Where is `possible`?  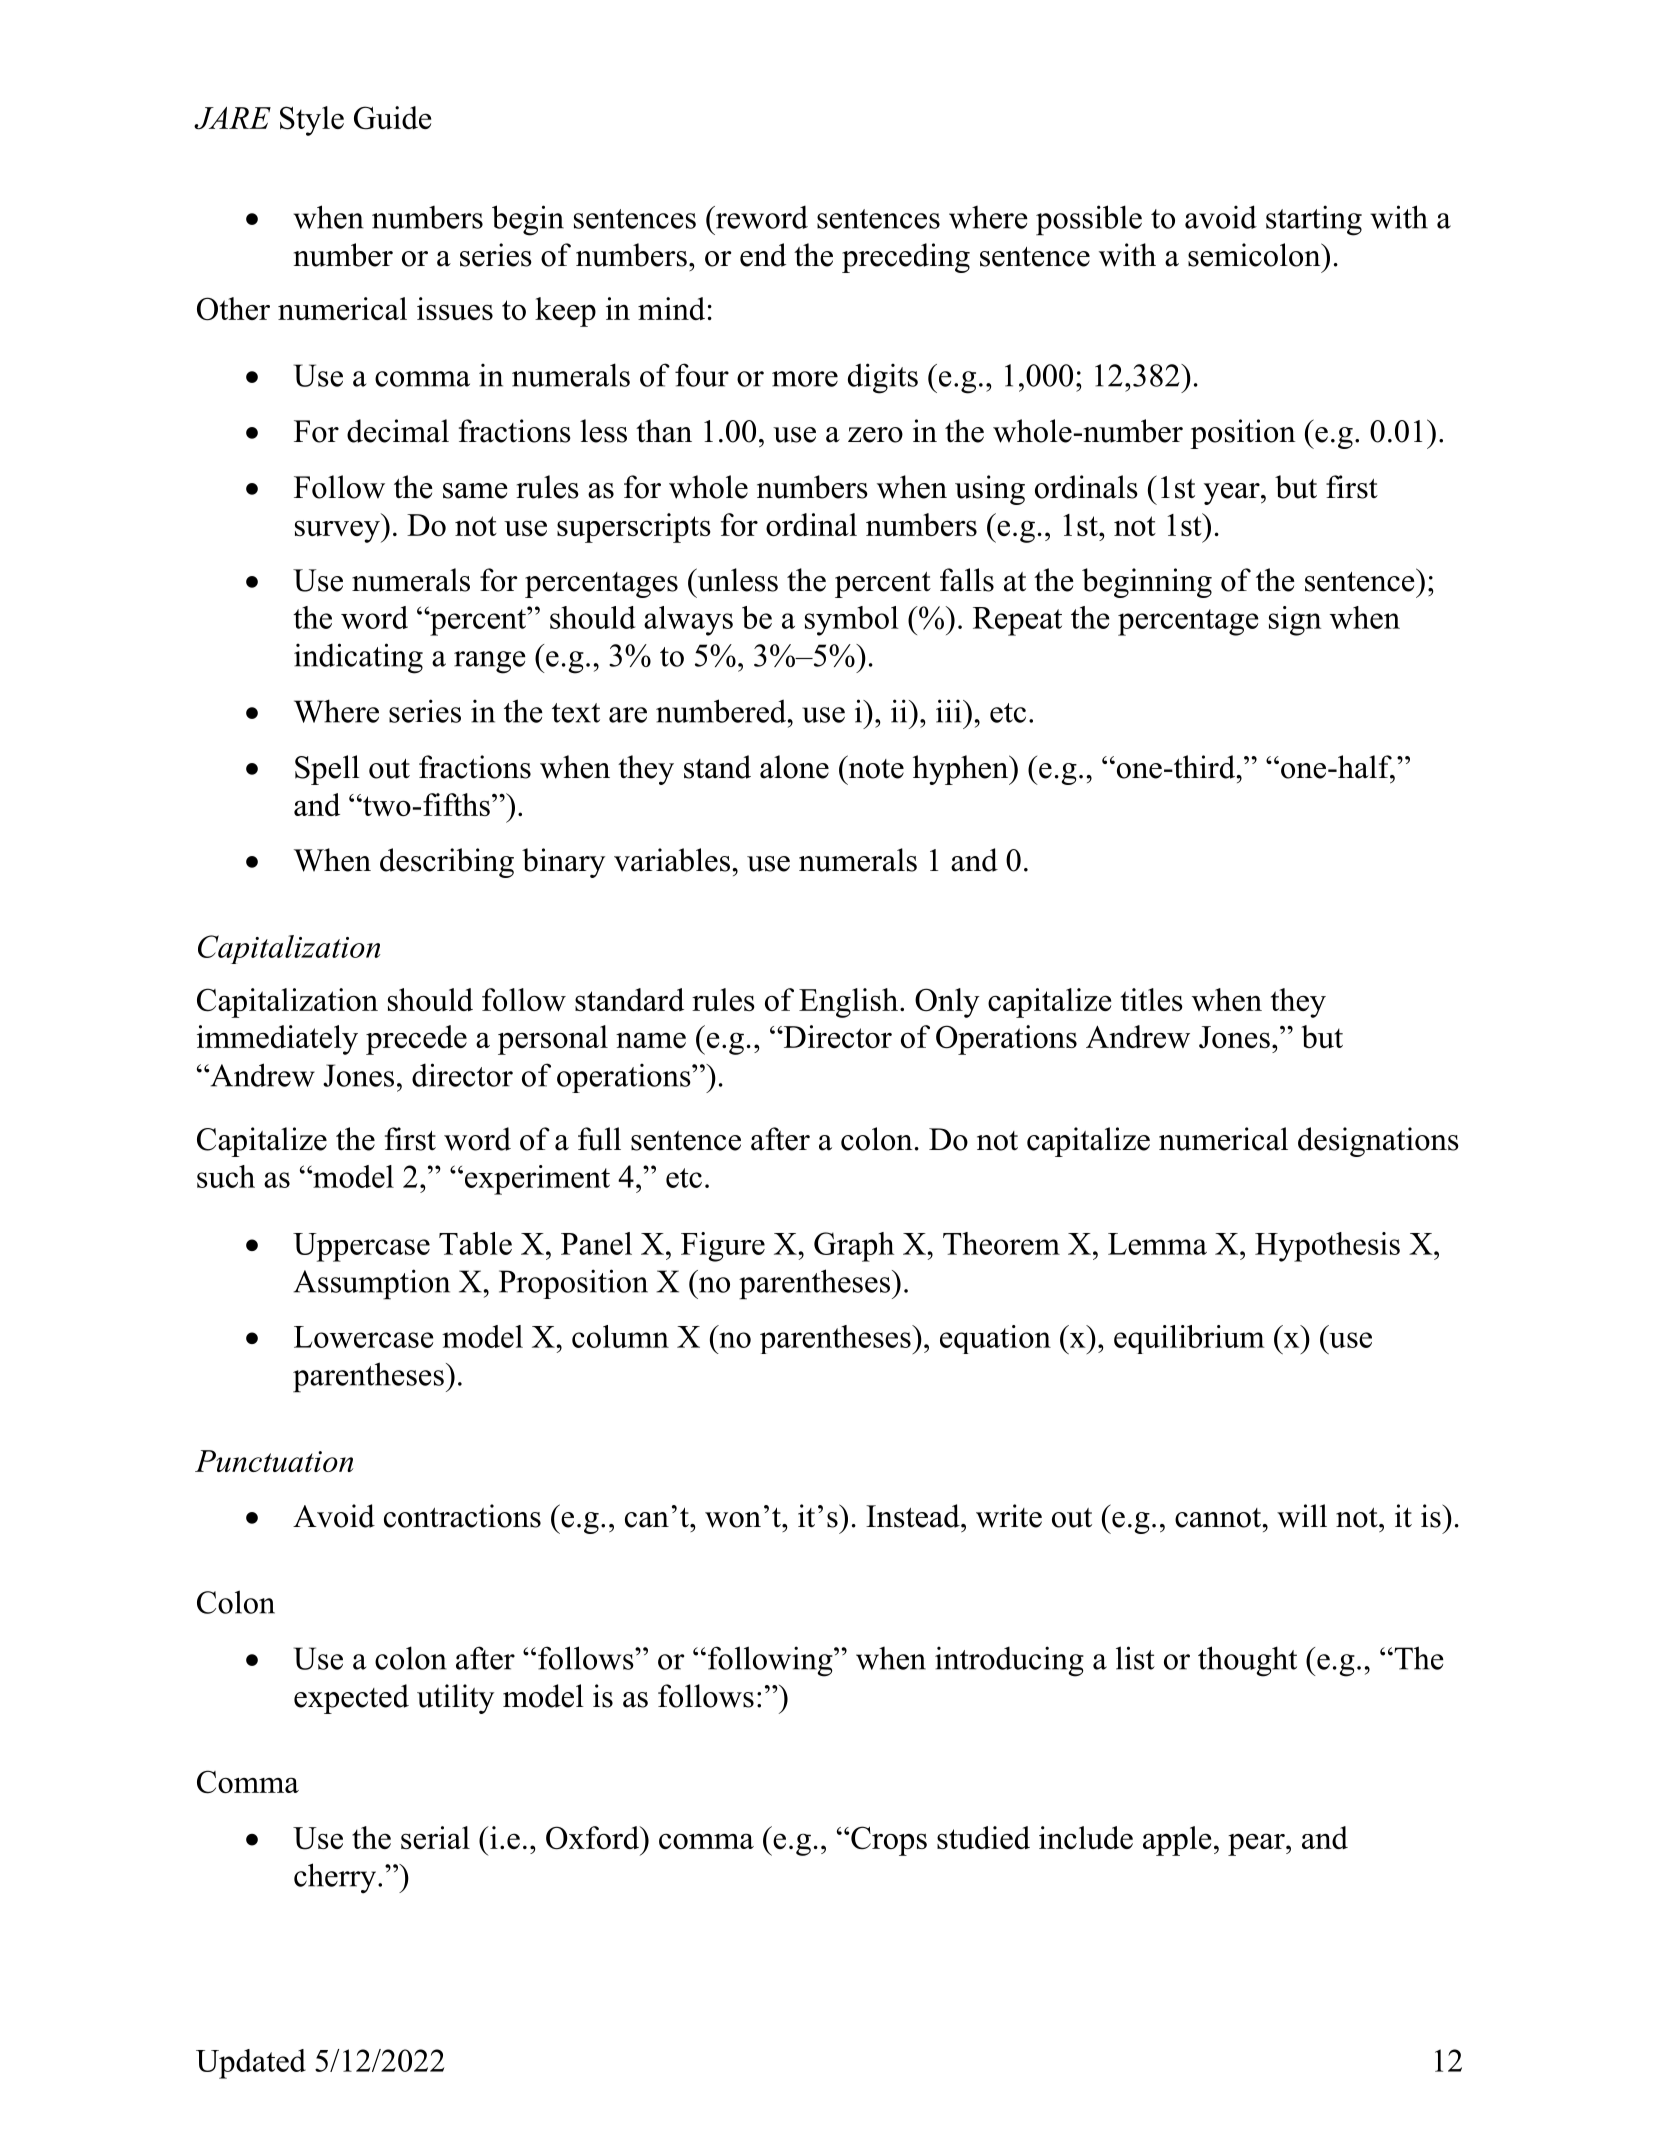 possible is located at coordinates (1089, 220).
